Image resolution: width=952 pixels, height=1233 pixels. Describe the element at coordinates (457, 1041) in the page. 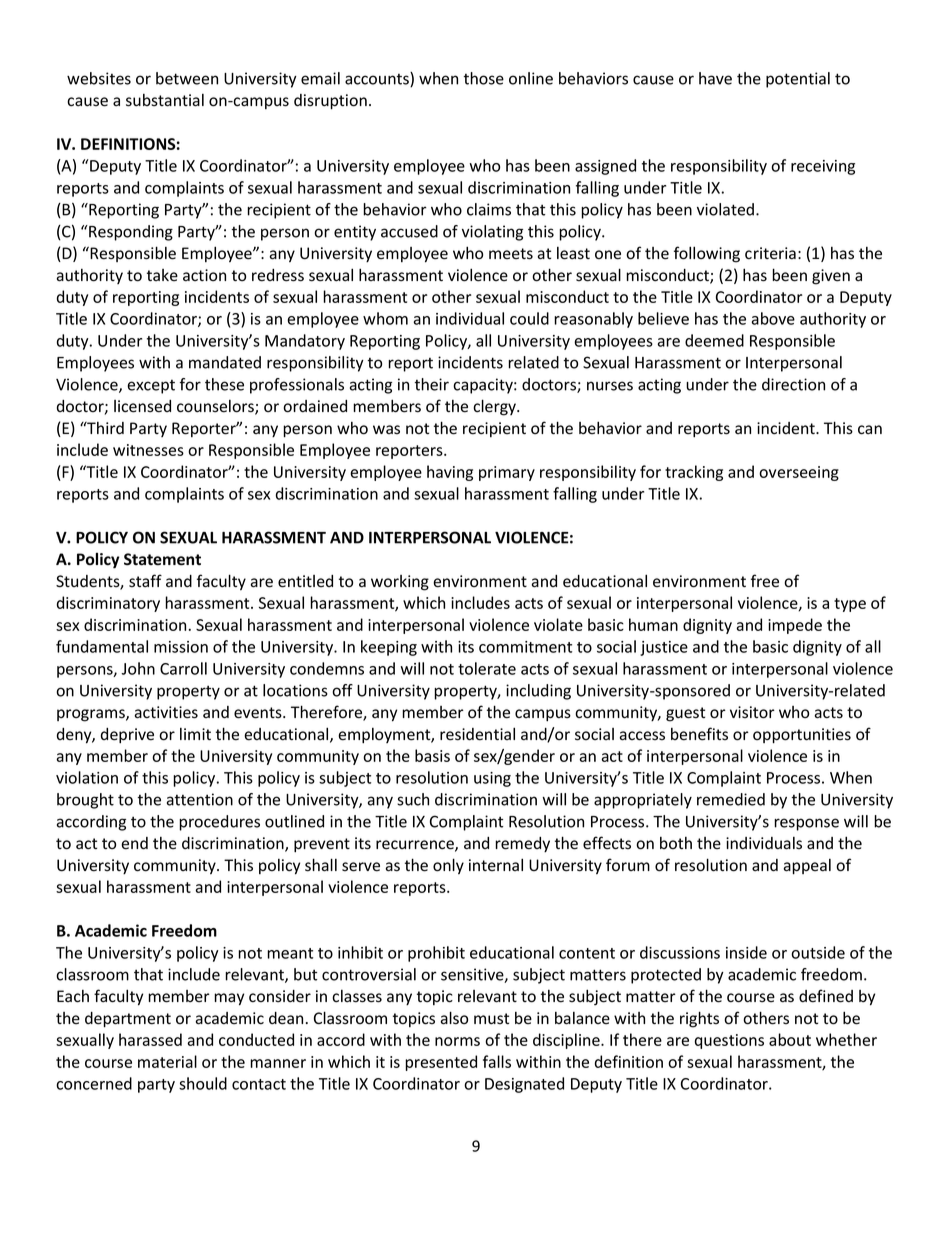

I see `norms` at that location.
